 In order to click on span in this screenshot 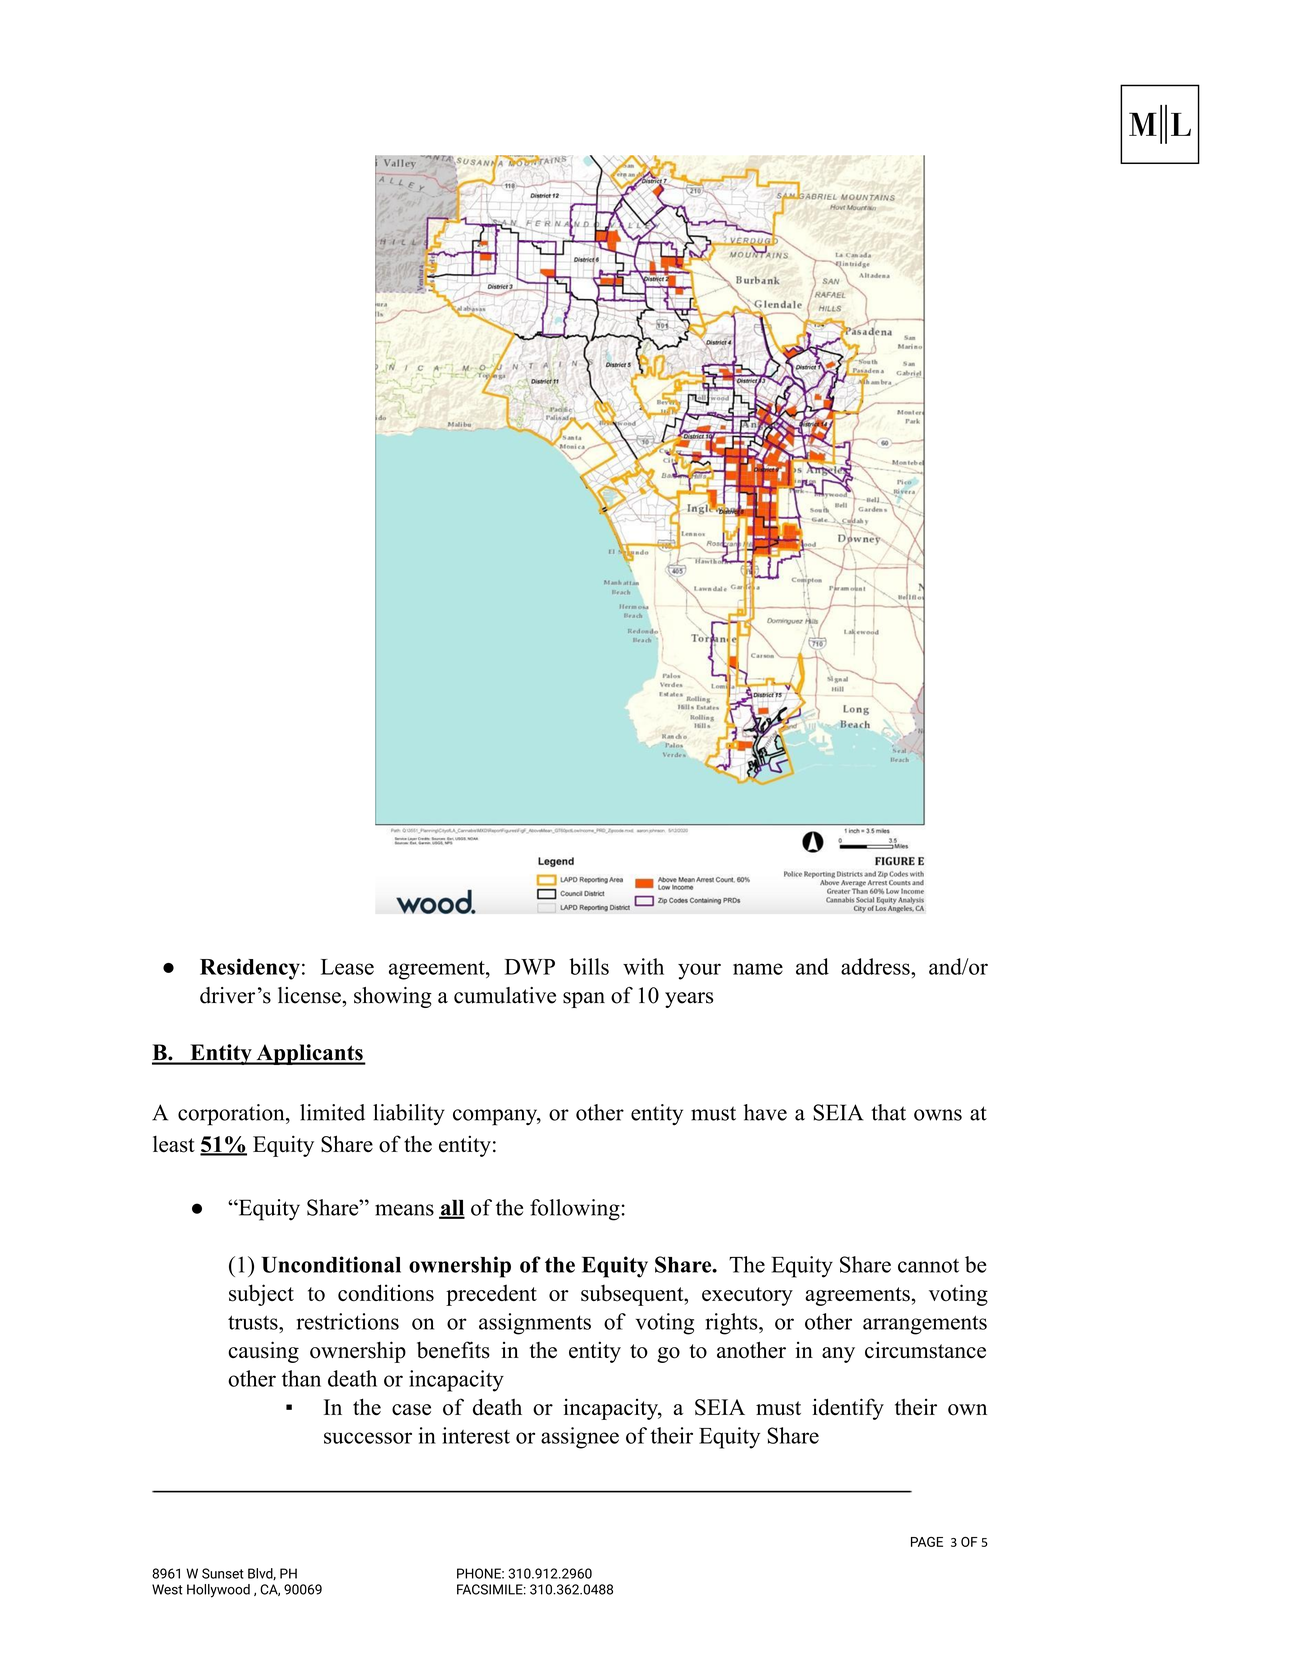, I will do `click(584, 1000)`.
